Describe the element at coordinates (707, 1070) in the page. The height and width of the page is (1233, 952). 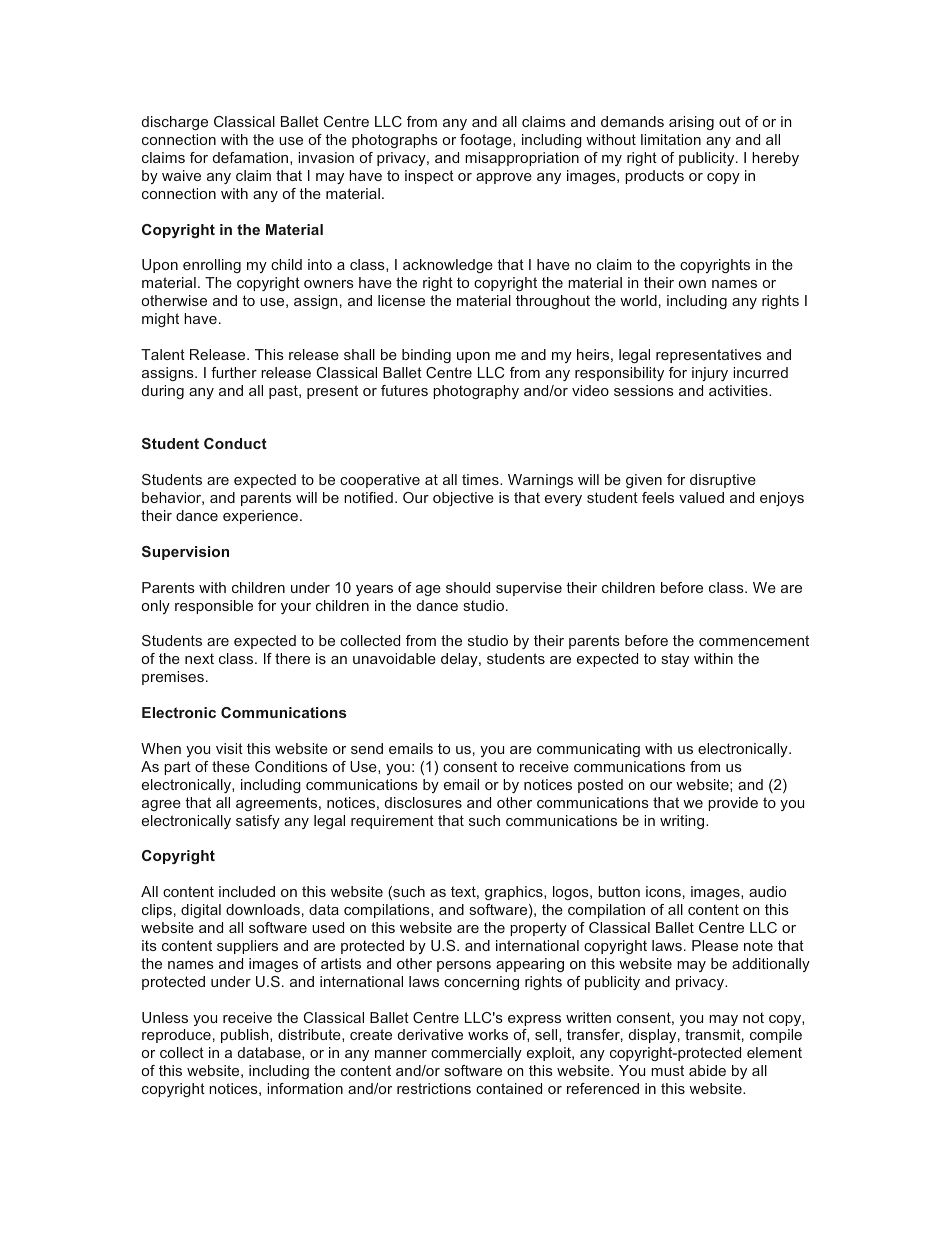
I see `abide` at that location.
